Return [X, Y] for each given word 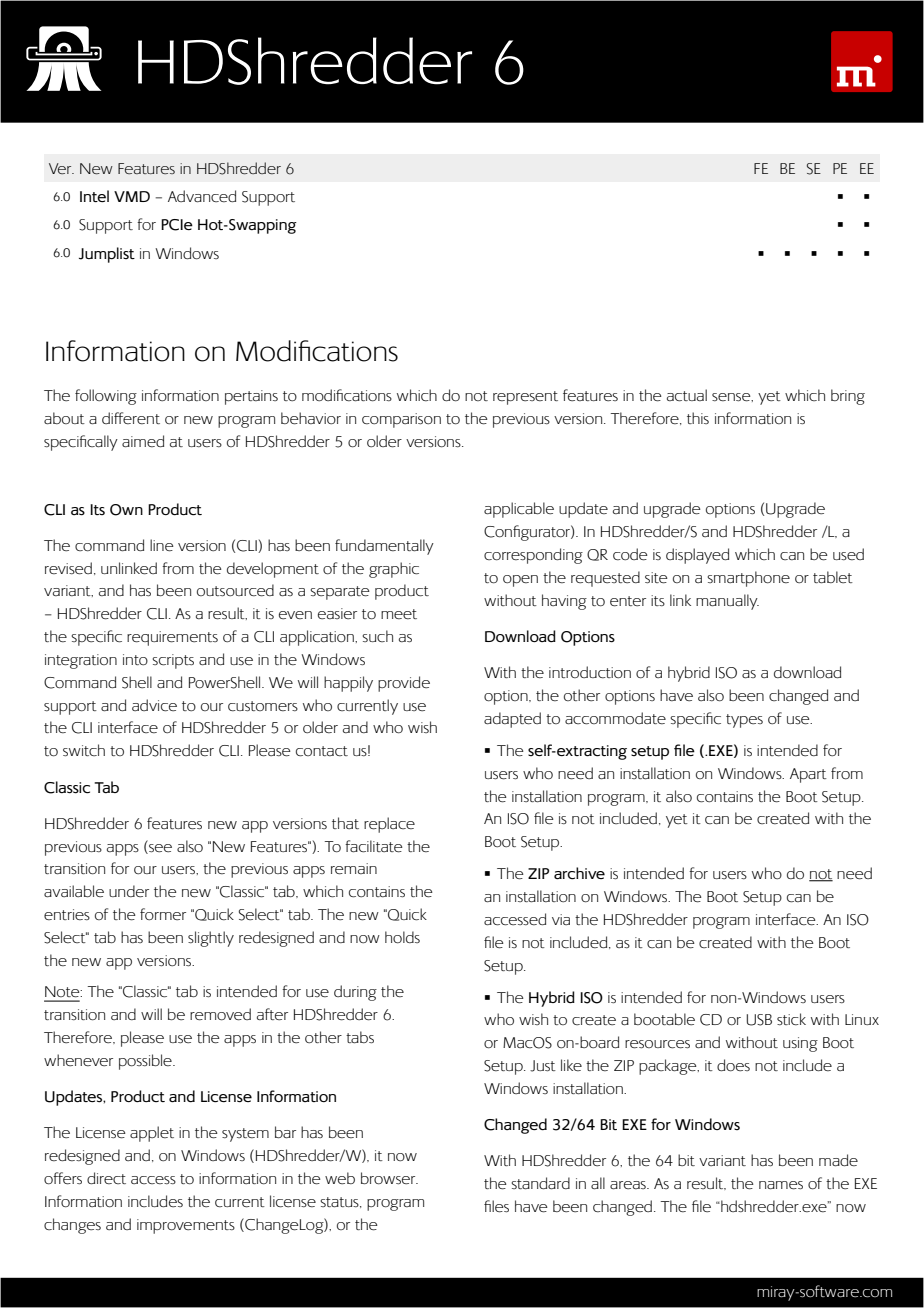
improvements [186, 1226]
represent [525, 398]
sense [732, 397]
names [781, 1185]
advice [154, 705]
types [744, 721]
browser [389, 1178]
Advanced [202, 196]
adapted [512, 720]
